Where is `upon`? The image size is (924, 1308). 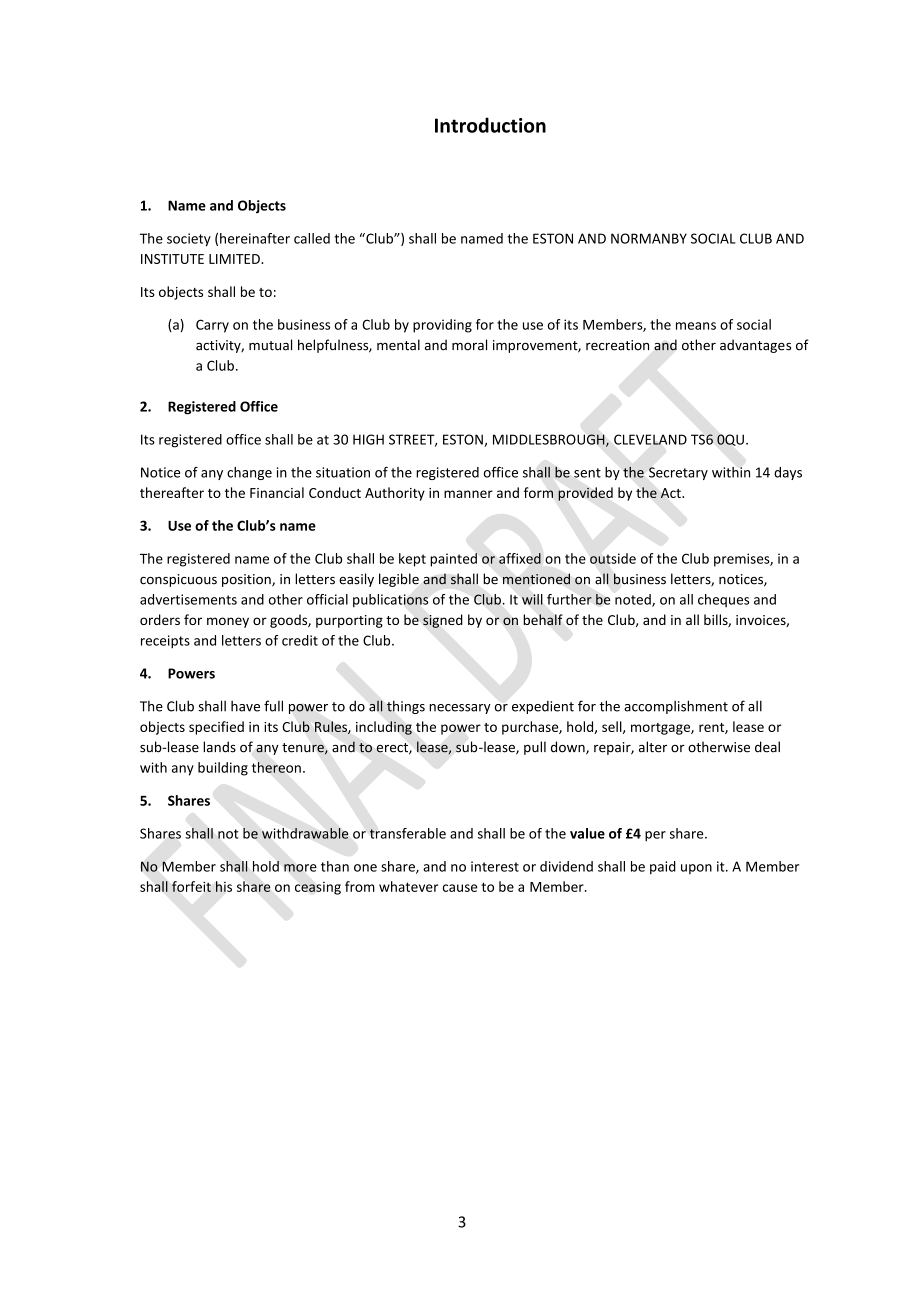
upon is located at coordinates (696, 869).
